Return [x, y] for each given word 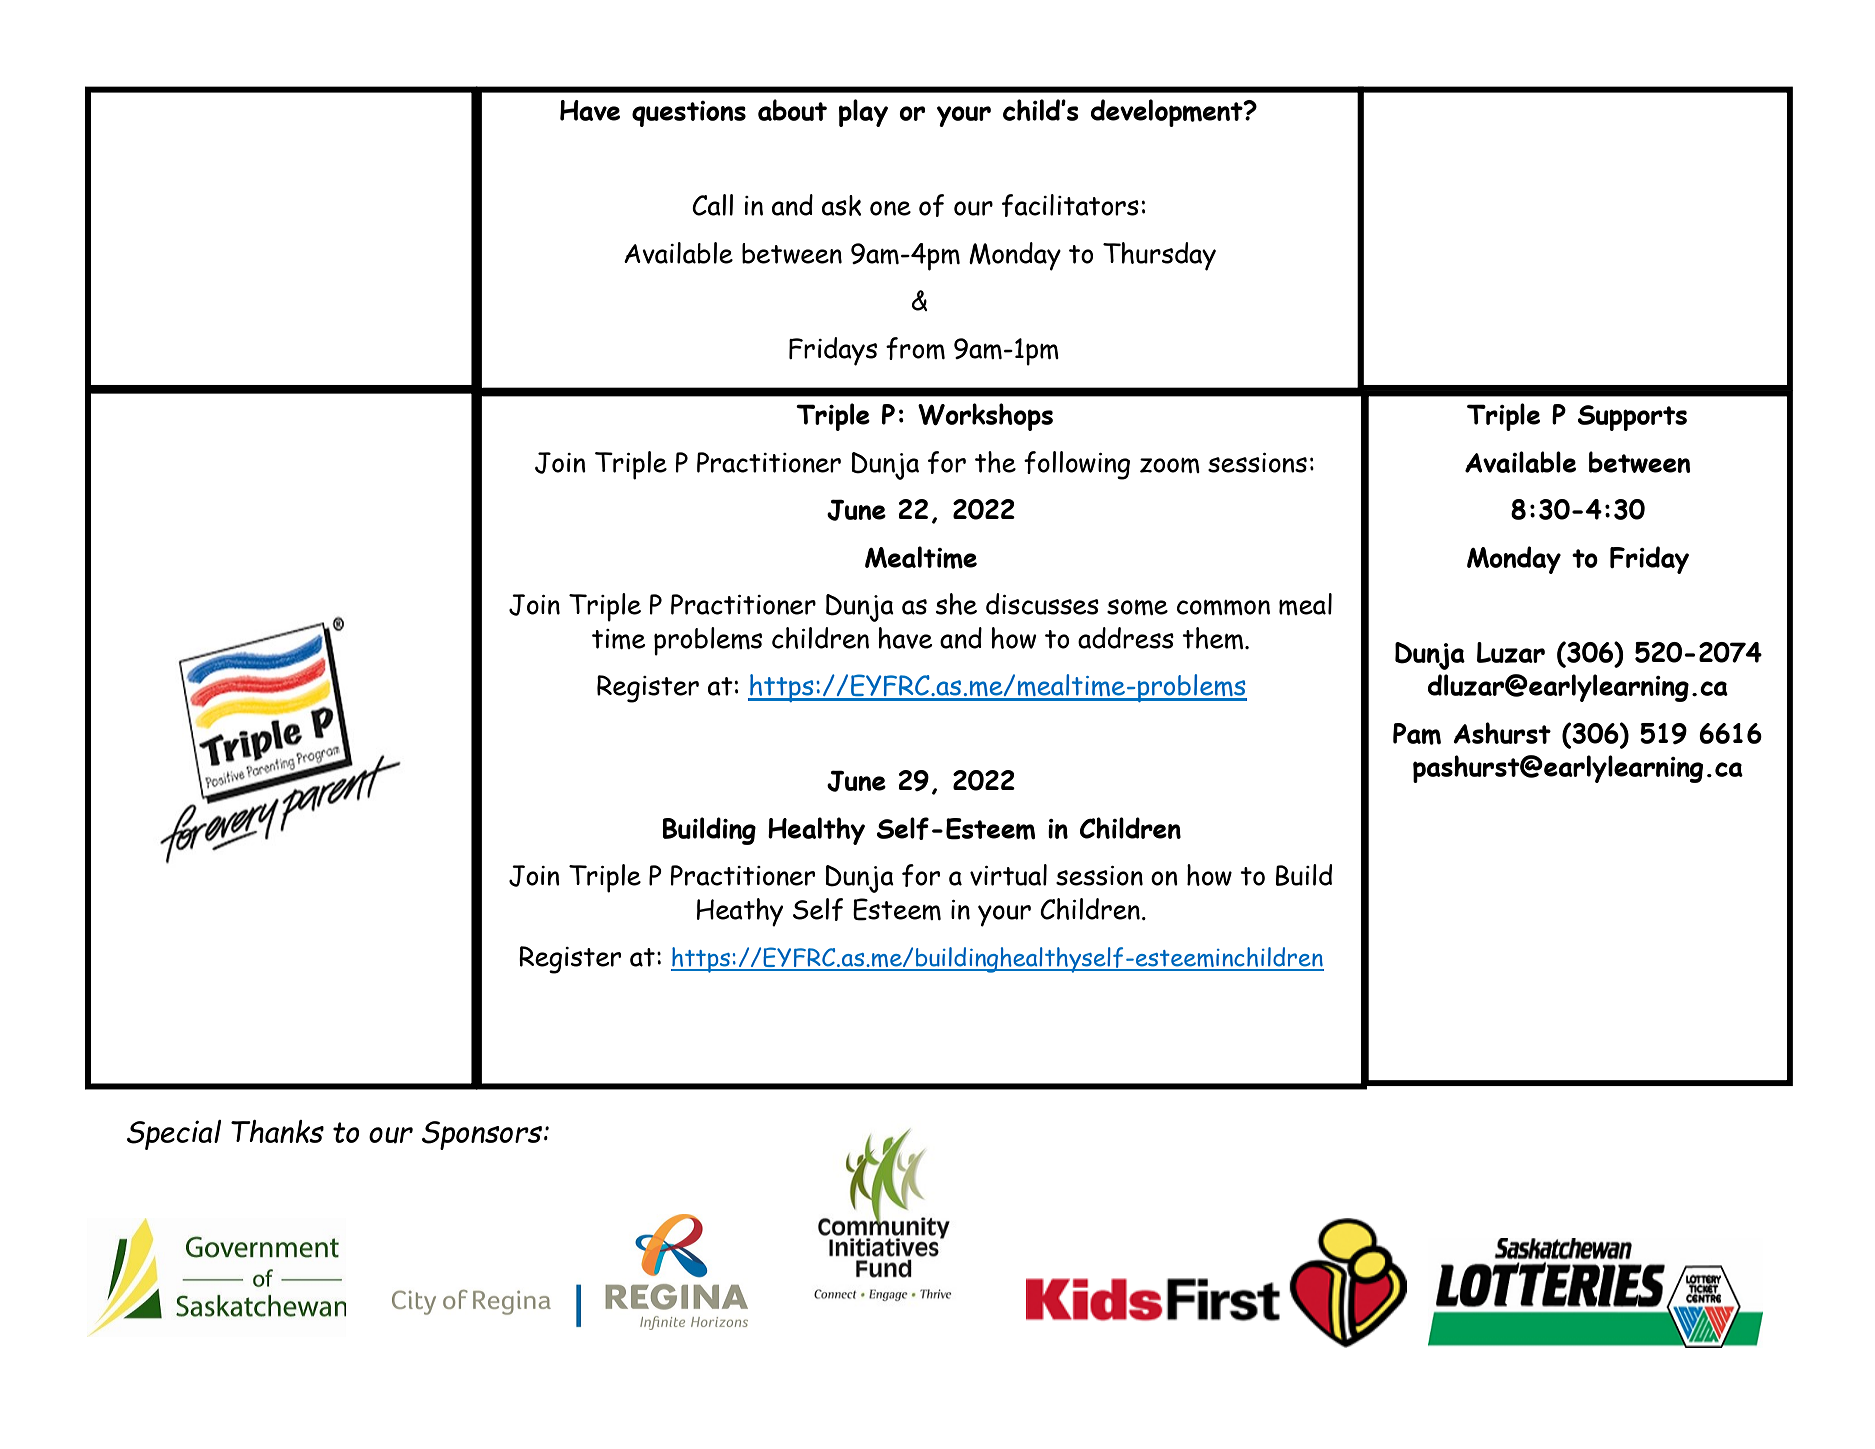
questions [689, 114]
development [1168, 113]
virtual [1008, 875]
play [863, 113]
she [956, 604]
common [1223, 607]
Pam [1417, 734]
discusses [1042, 604]
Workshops [985, 417]
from [915, 348]
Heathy [740, 912]
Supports [1632, 418]
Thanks [277, 1131]
